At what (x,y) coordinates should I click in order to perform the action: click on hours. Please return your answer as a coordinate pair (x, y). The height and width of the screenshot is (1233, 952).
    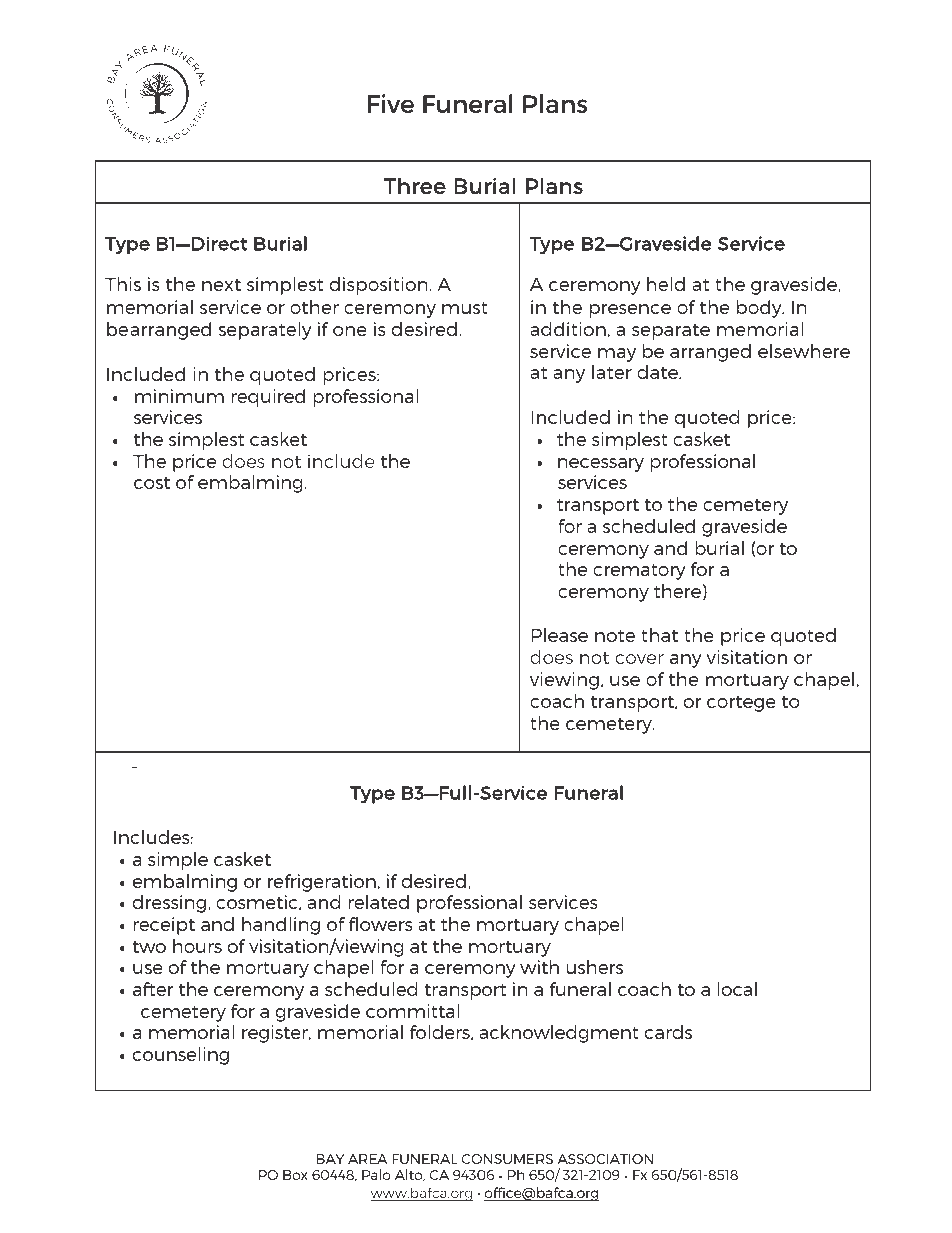
    Looking at the image, I should click on (197, 946).
